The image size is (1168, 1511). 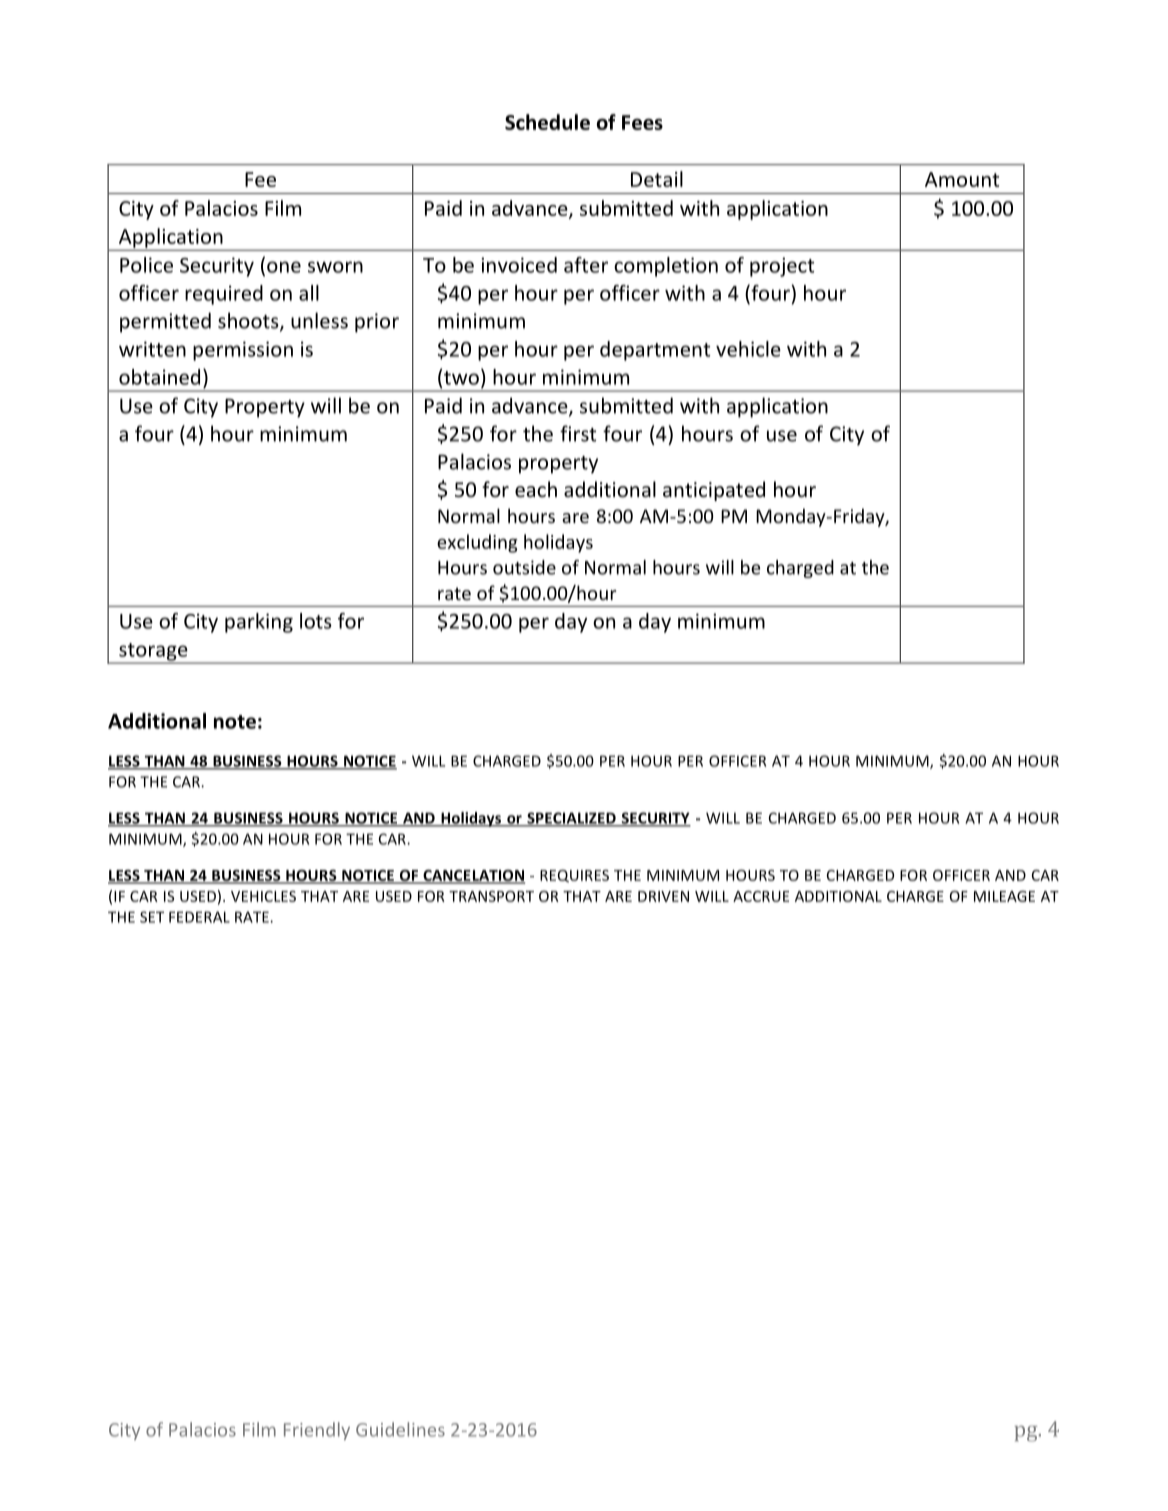 I want to click on Amount, so click(x=962, y=179).
